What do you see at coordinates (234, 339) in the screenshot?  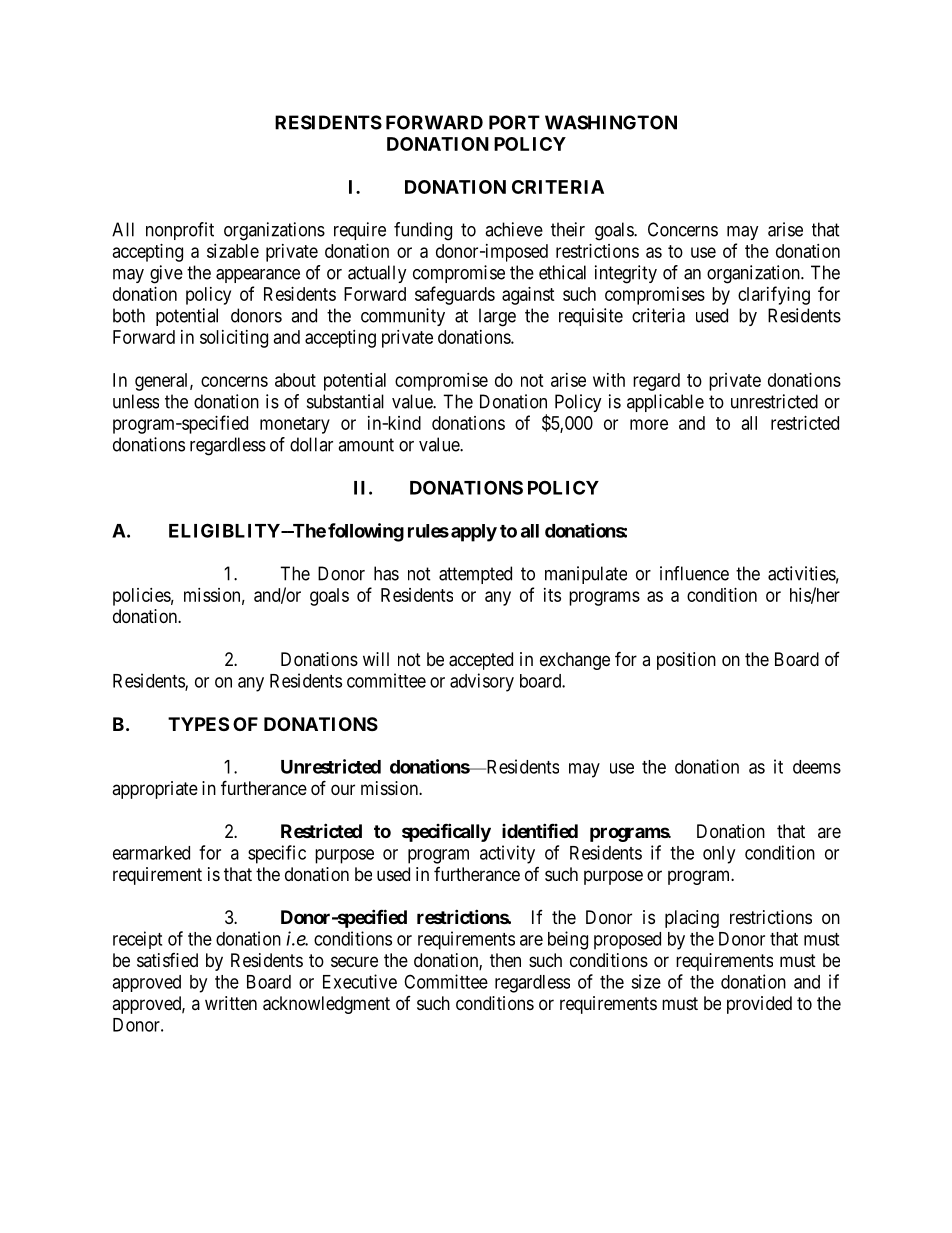 I see `soliciting` at bounding box center [234, 339].
